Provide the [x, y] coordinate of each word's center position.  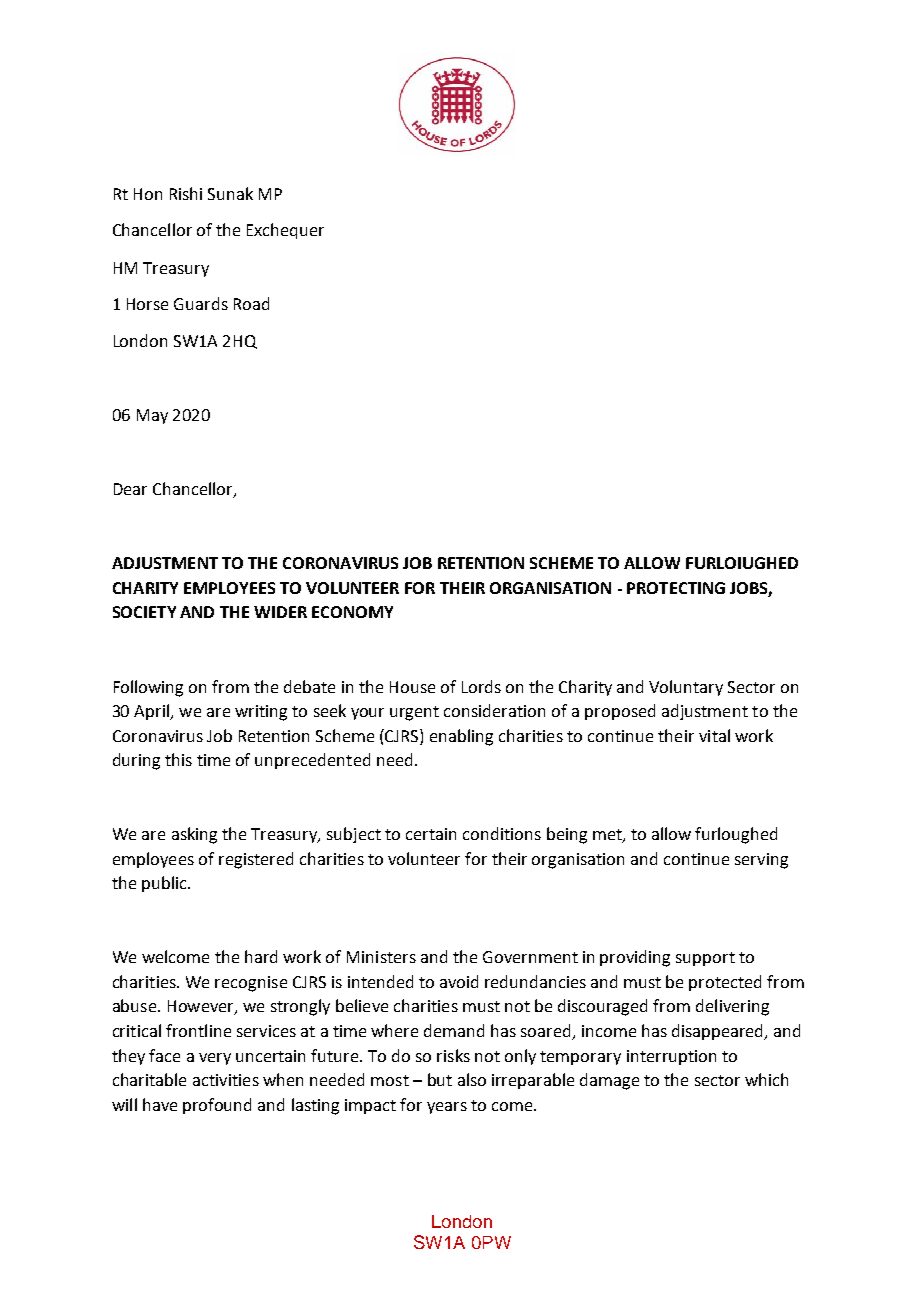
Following [148, 688]
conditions [502, 833]
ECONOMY [352, 612]
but [440, 1079]
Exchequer [285, 231]
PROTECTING [676, 588]
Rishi [186, 193]
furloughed [736, 835]
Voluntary [686, 688]
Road [251, 303]
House [412, 687]
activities [226, 1080]
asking [194, 835]
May [152, 416]
